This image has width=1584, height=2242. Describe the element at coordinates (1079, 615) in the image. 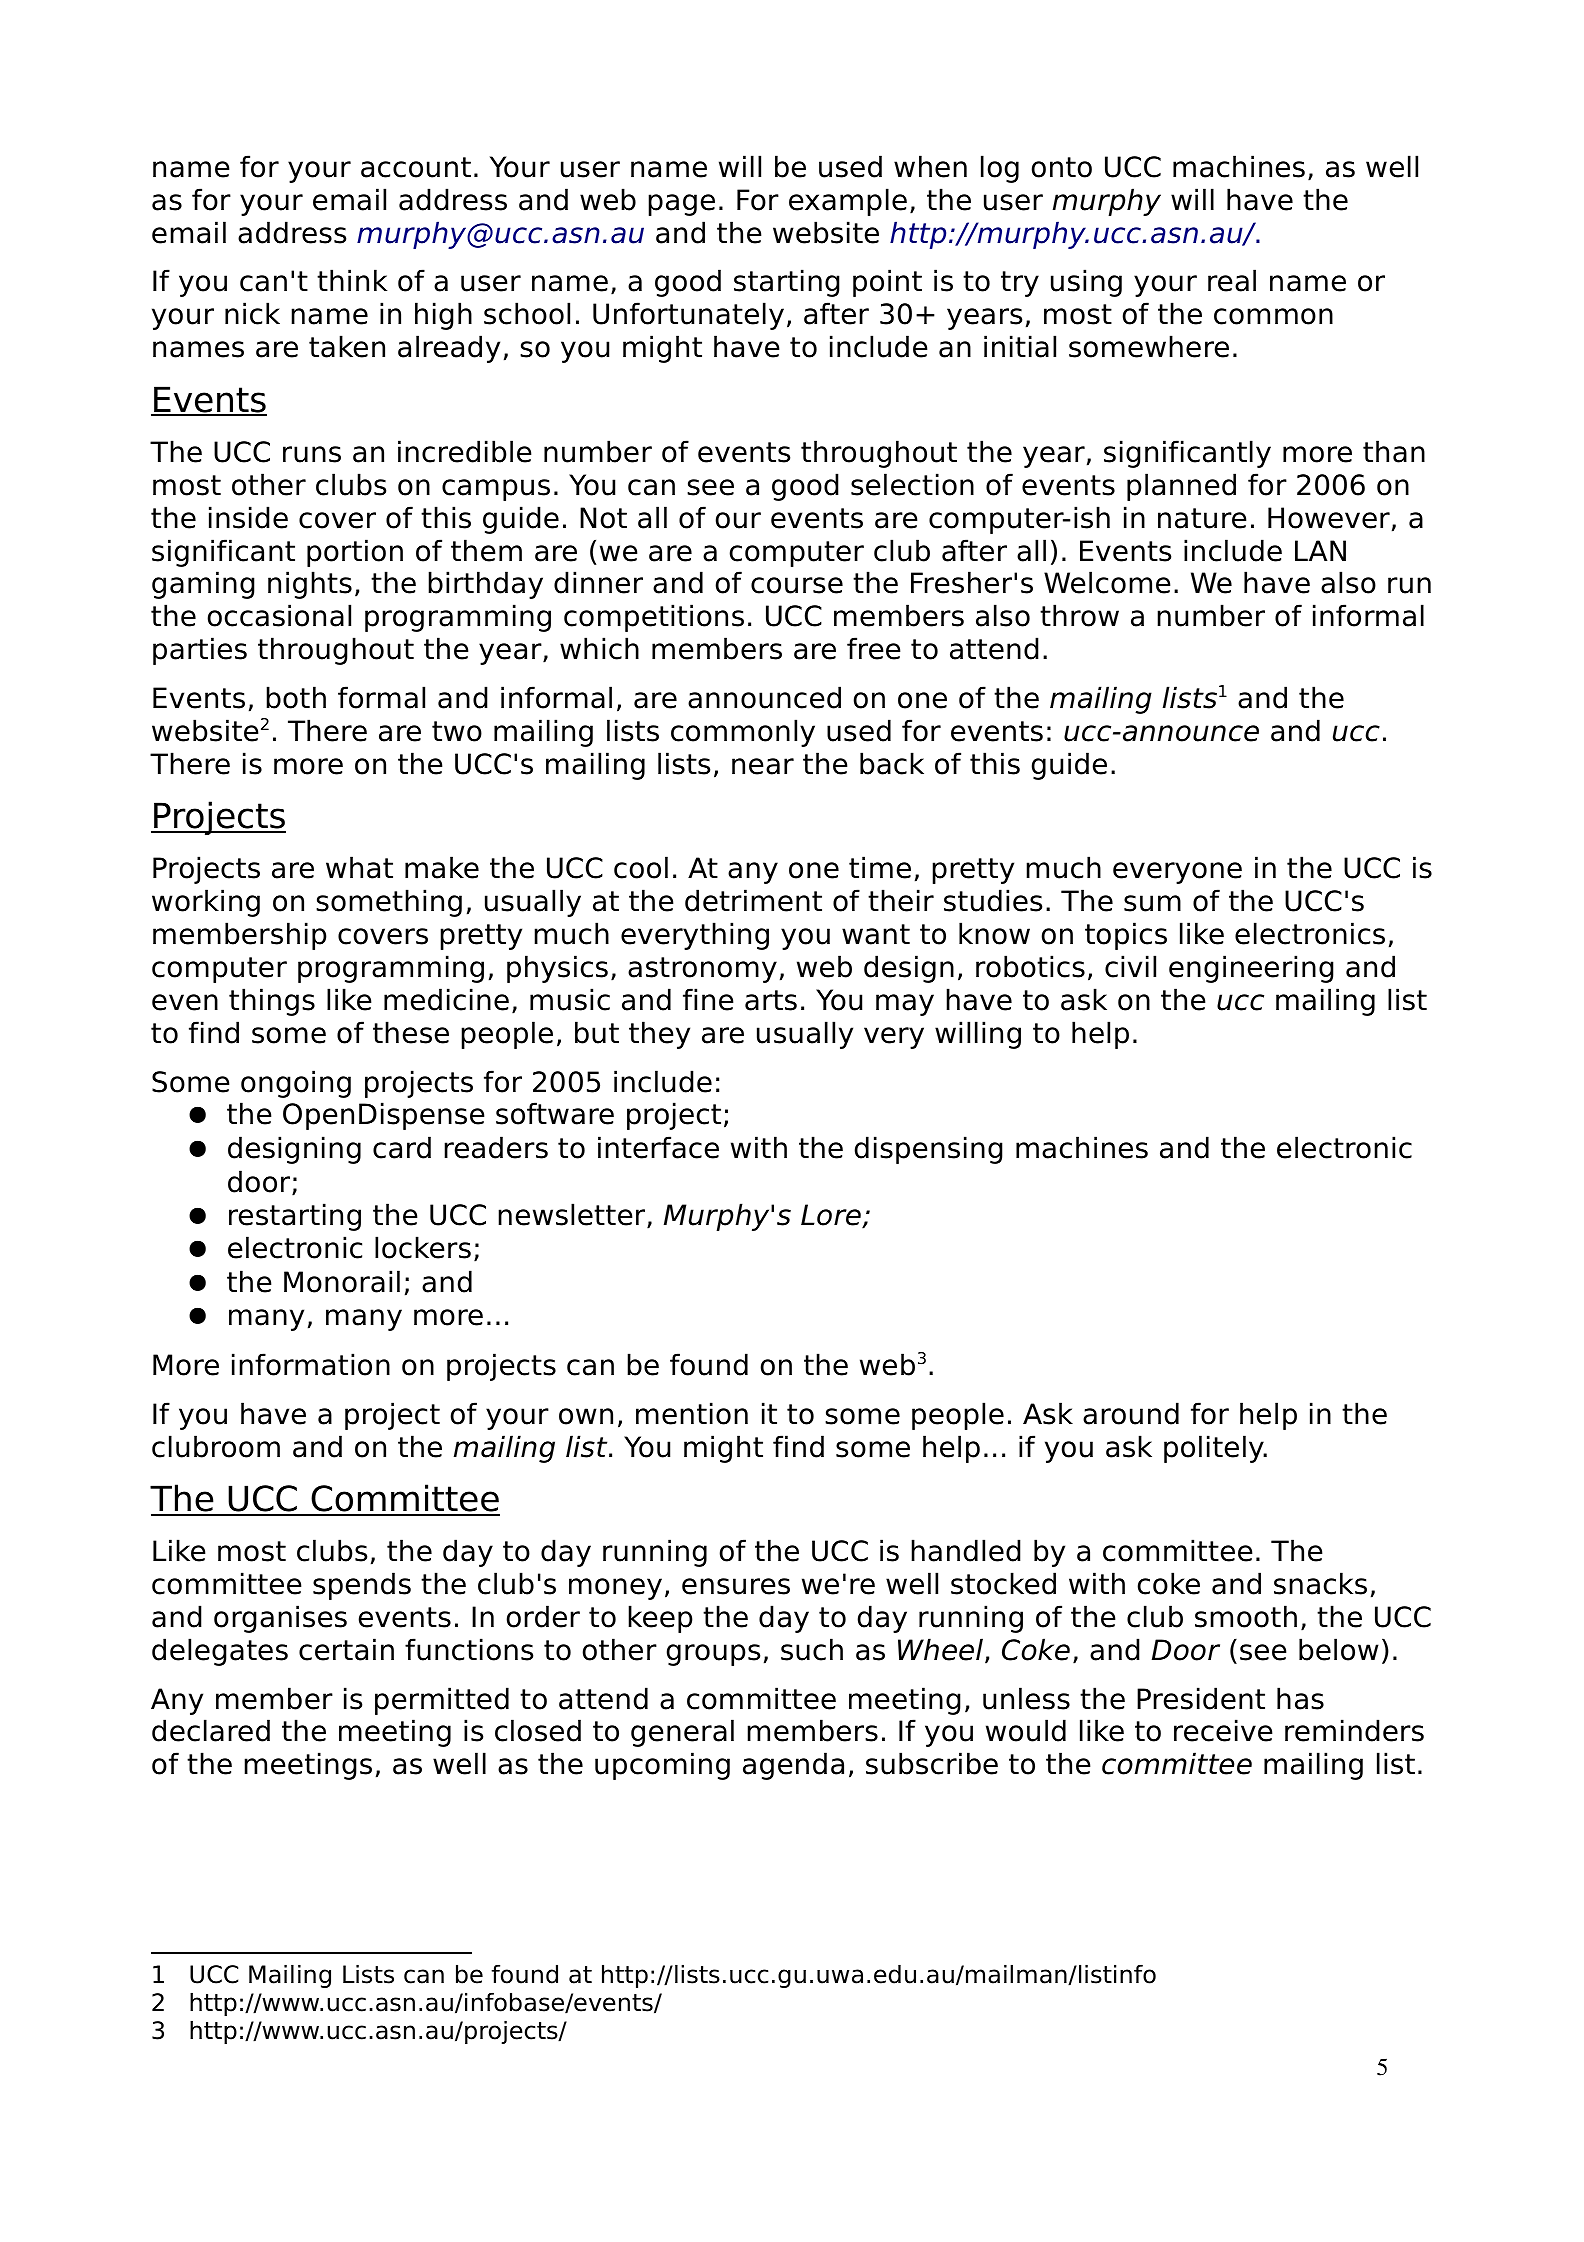

I see `throw` at that location.
